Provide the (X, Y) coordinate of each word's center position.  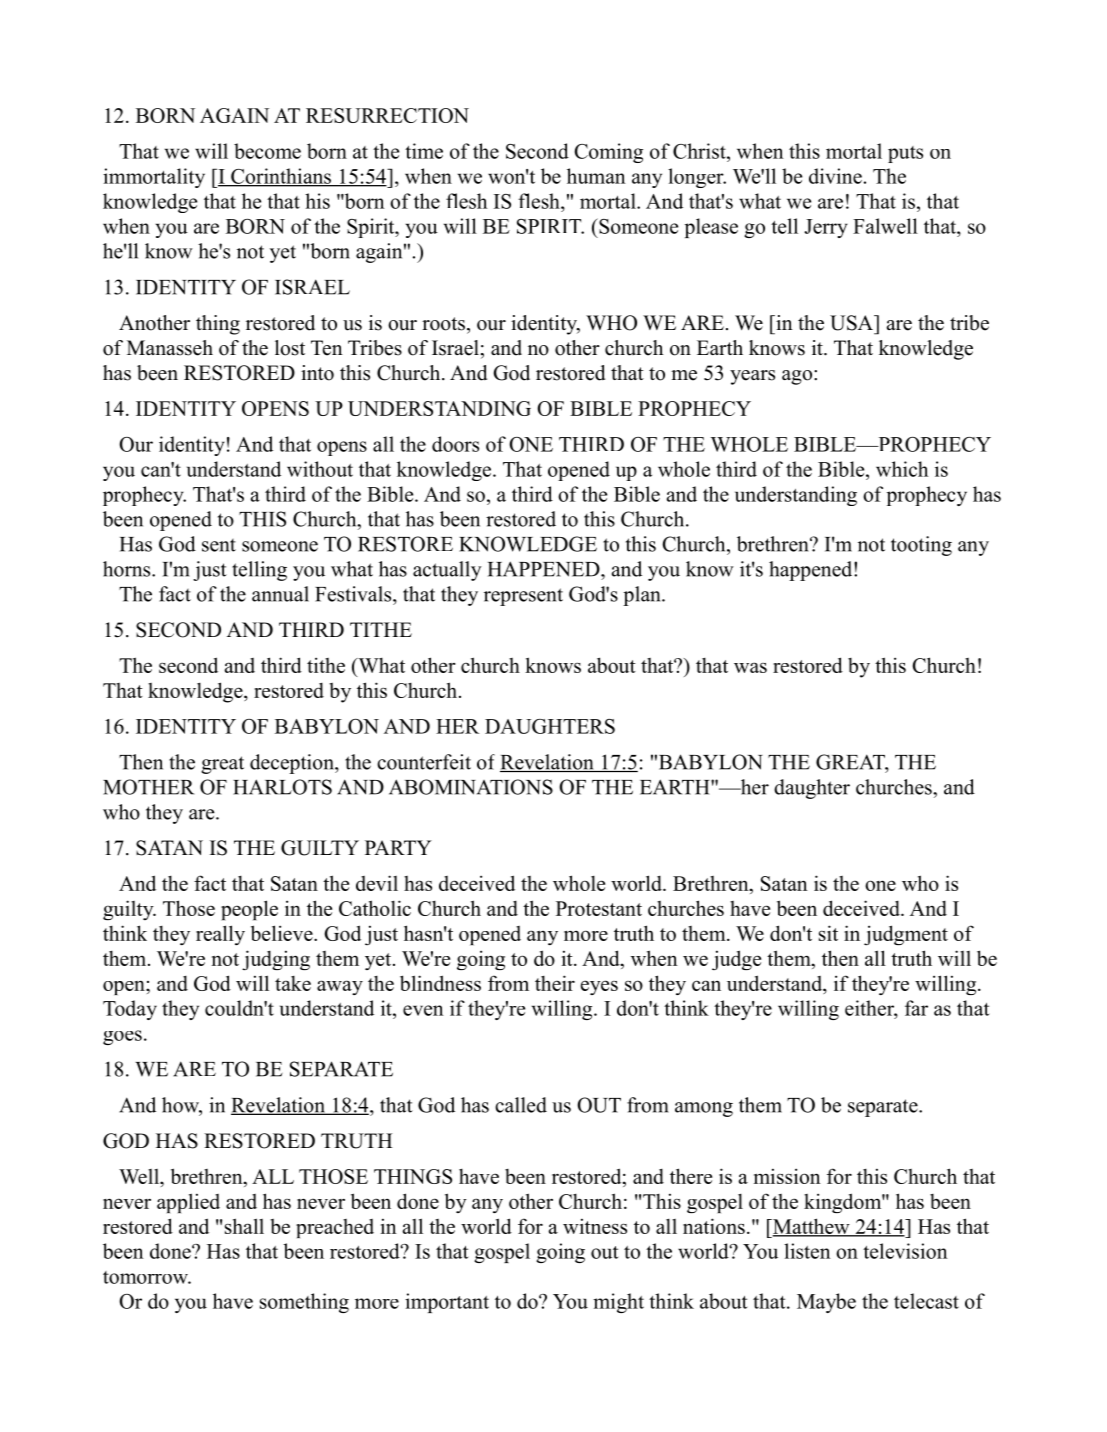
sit (828, 933)
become (267, 151)
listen (807, 1251)
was (750, 667)
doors (455, 444)
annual (280, 594)
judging (276, 960)
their (555, 983)
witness (595, 1226)
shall (244, 1226)
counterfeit (424, 762)
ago (797, 377)
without (320, 469)
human (596, 176)
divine (835, 176)
